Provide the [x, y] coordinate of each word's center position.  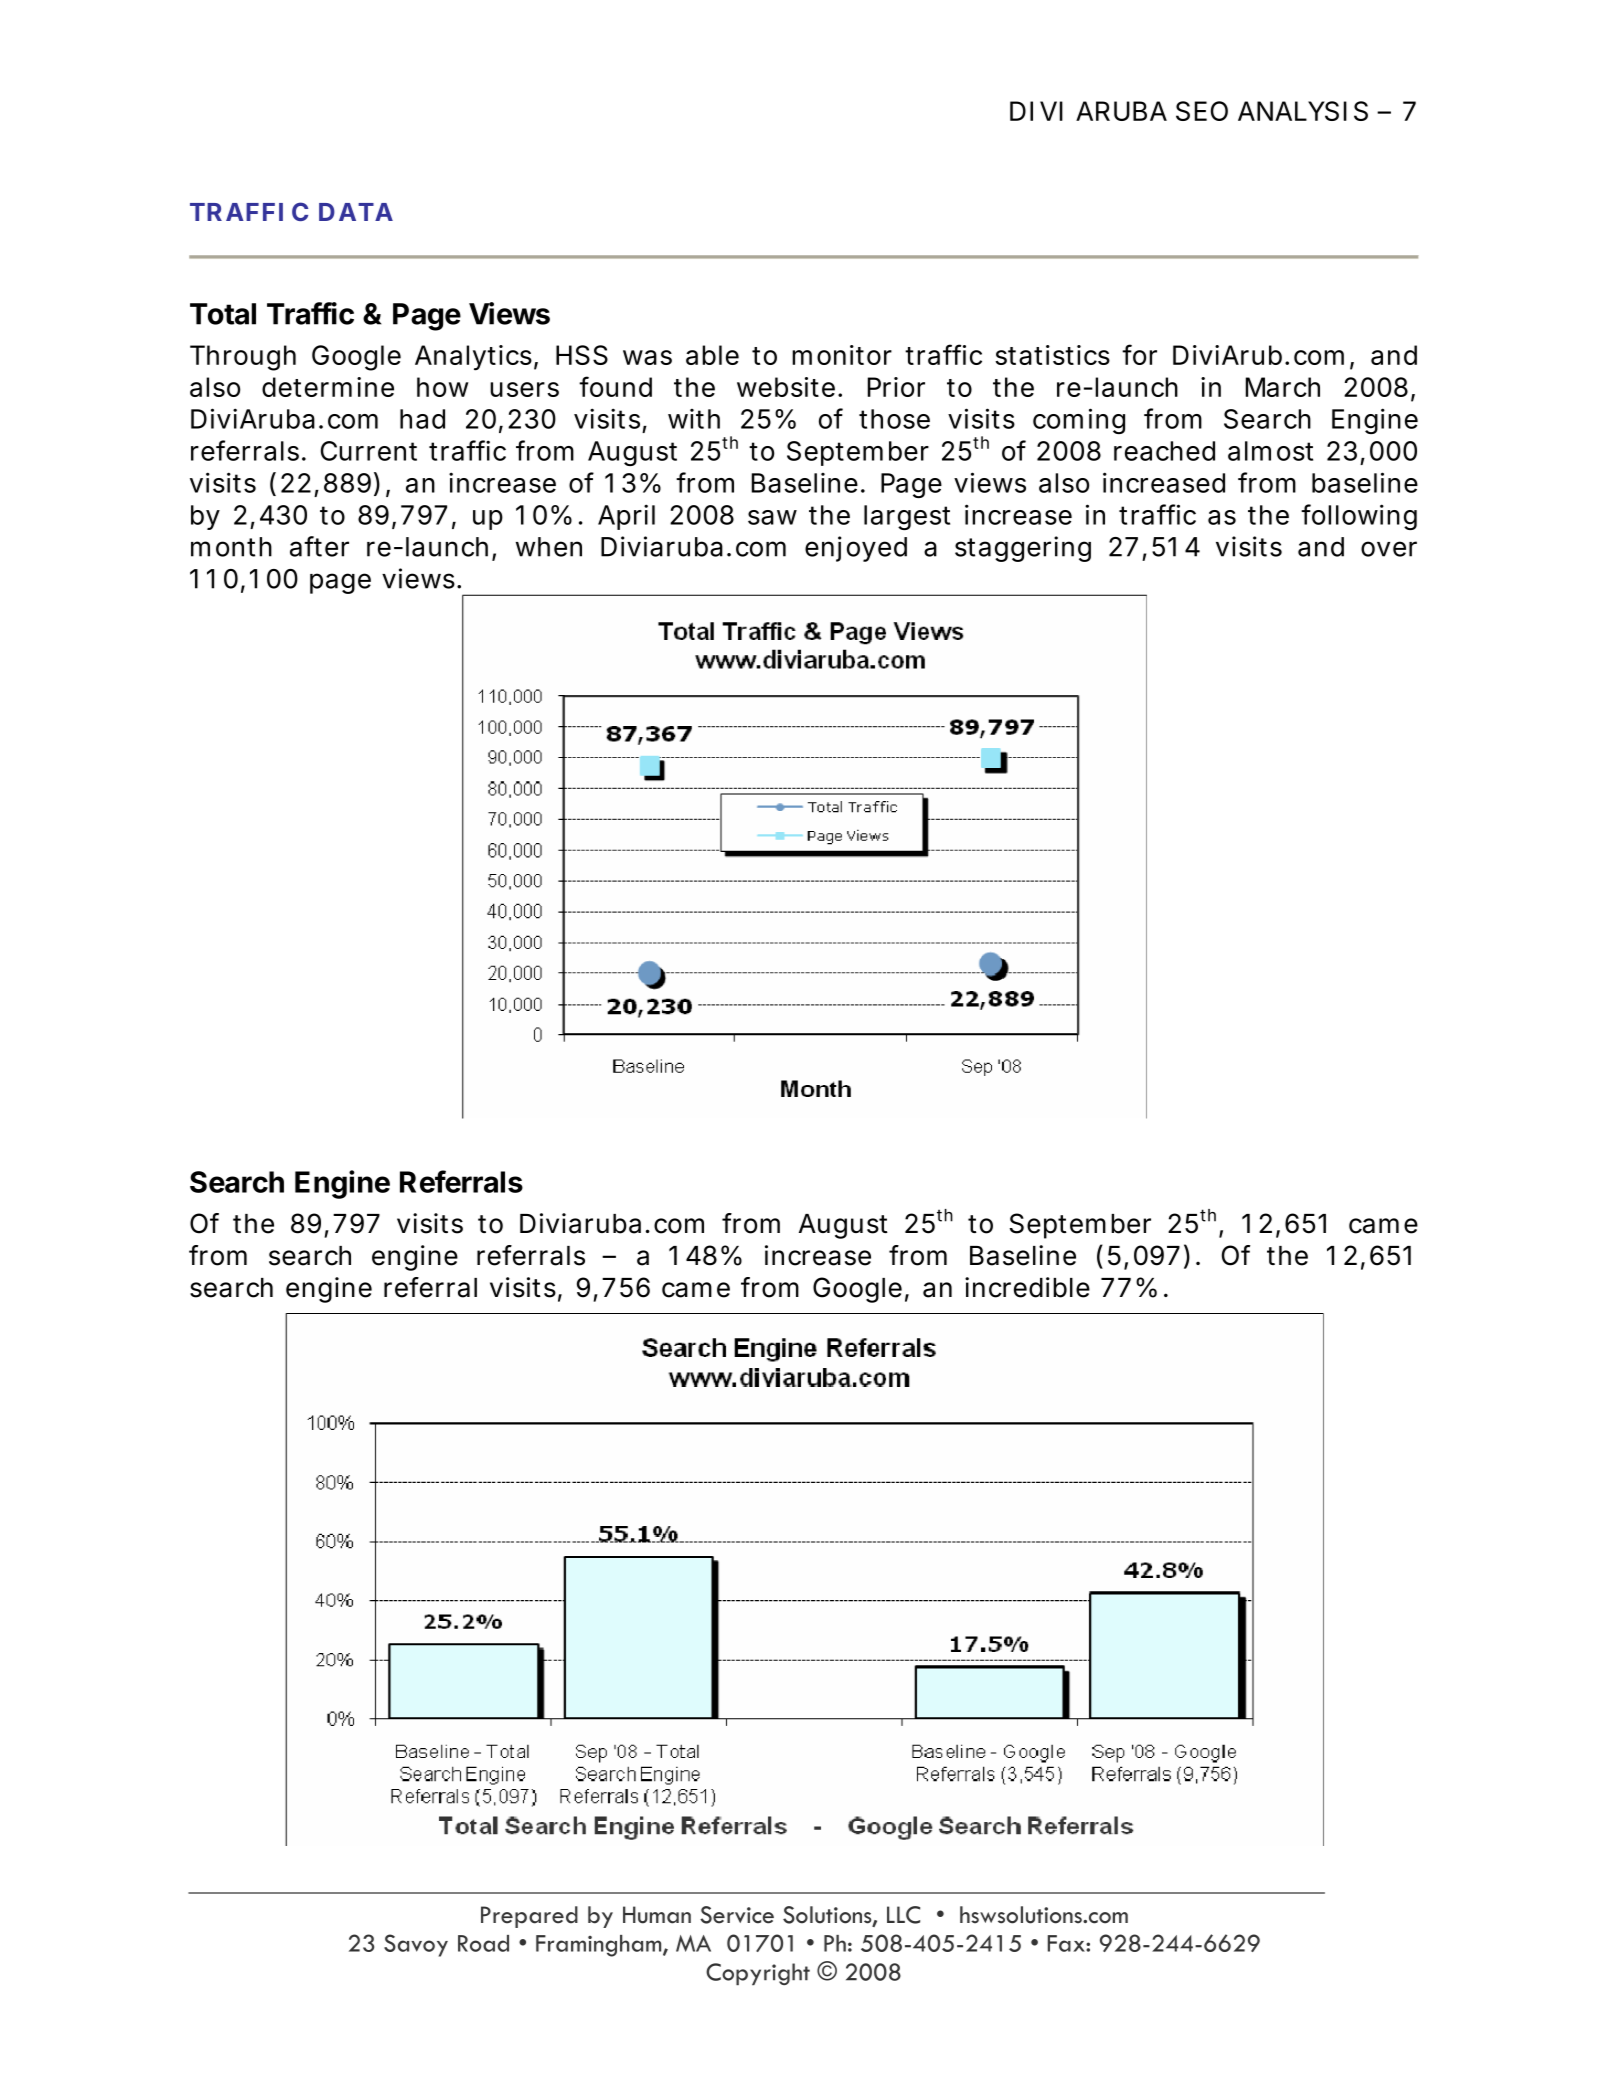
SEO [1202, 111]
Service [737, 1915]
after [319, 546]
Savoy [416, 1945]
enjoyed [856, 549]
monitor [842, 355]
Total [223, 314]
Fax [1067, 1943]
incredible [1027, 1287]
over [1389, 549]
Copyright [758, 1974]
